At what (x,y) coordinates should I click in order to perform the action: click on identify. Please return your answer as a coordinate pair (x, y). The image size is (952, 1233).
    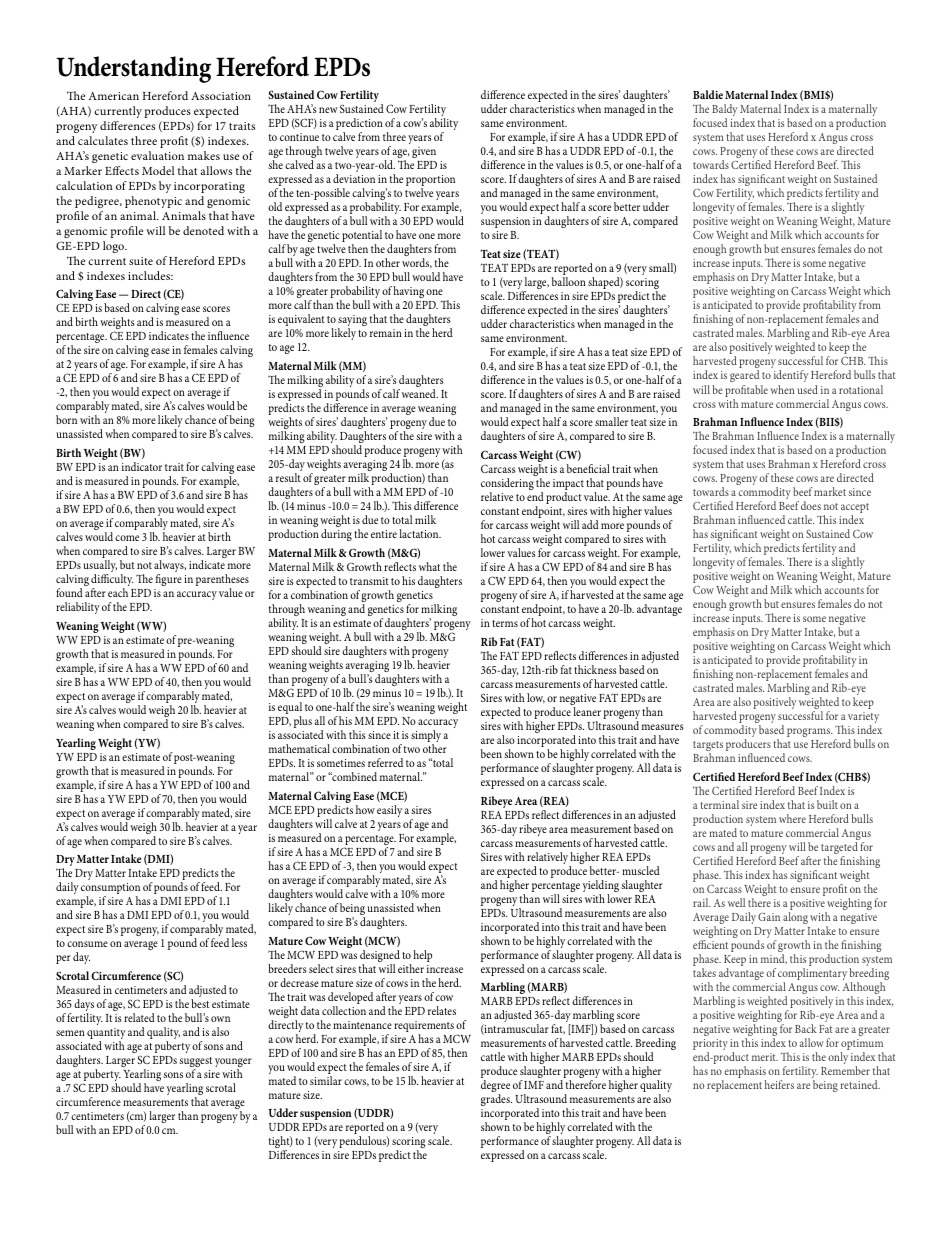
    Looking at the image, I should click on (791, 378).
